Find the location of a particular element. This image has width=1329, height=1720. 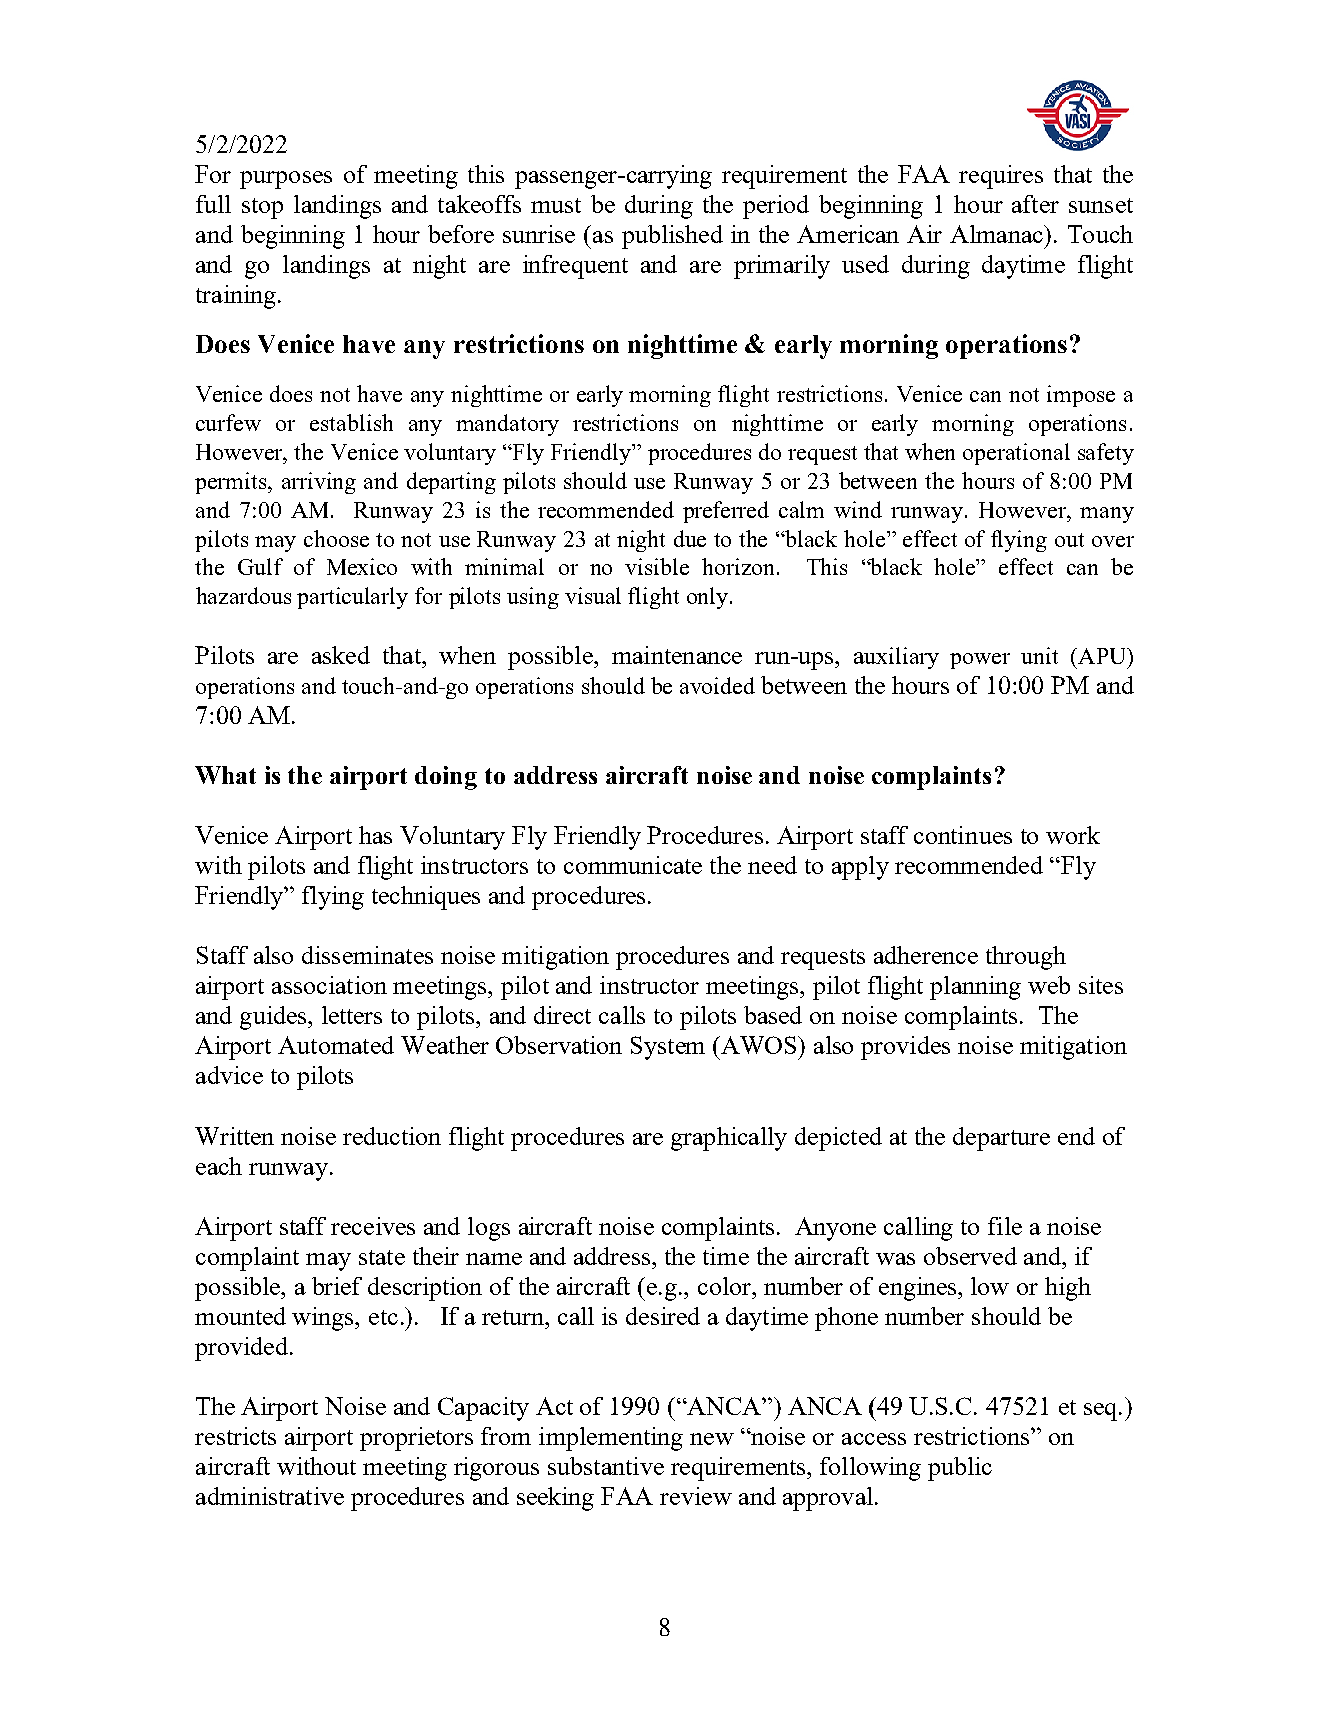

choose is located at coordinates (336, 538).
